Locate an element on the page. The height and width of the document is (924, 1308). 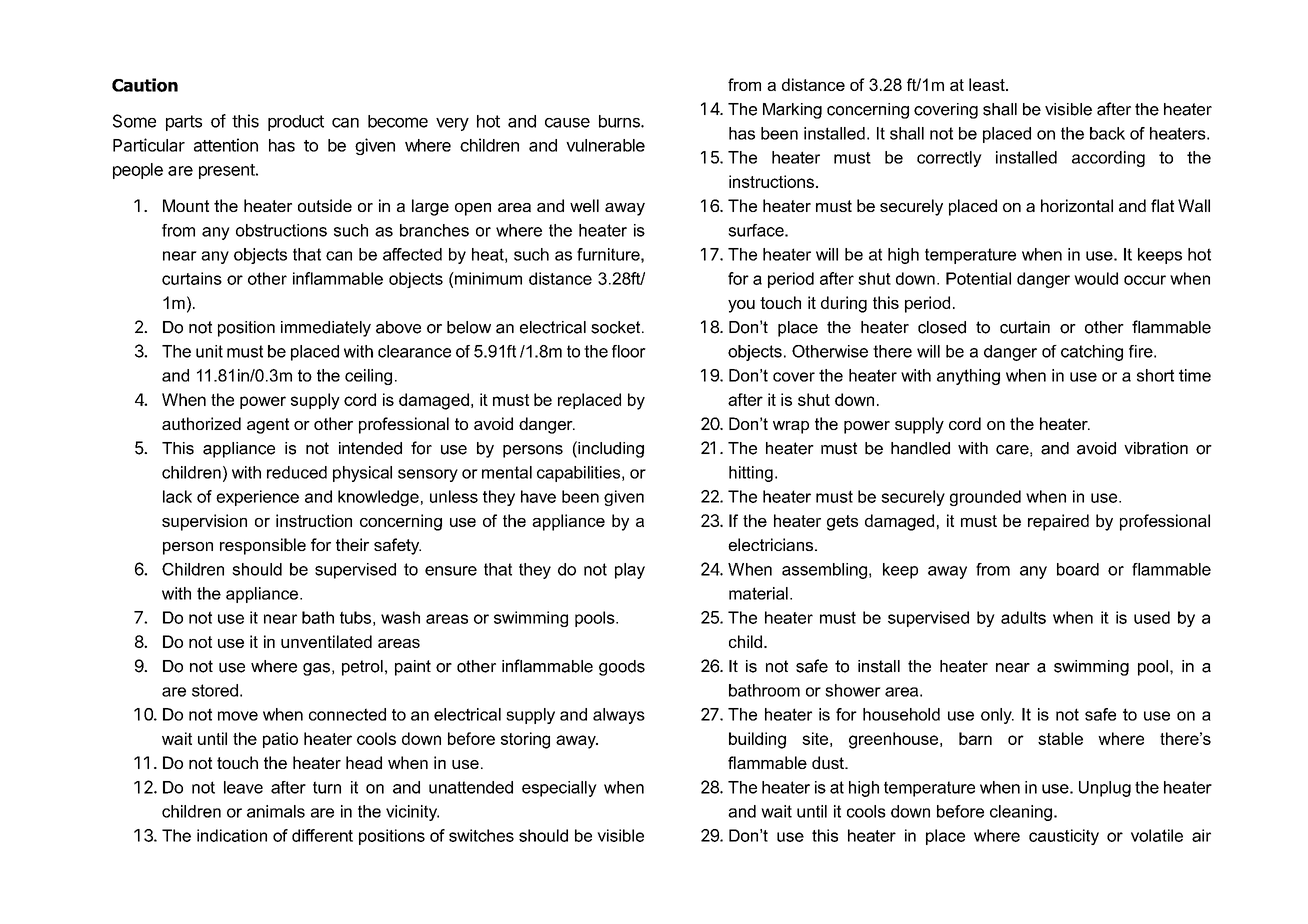
back is located at coordinates (1107, 133).
